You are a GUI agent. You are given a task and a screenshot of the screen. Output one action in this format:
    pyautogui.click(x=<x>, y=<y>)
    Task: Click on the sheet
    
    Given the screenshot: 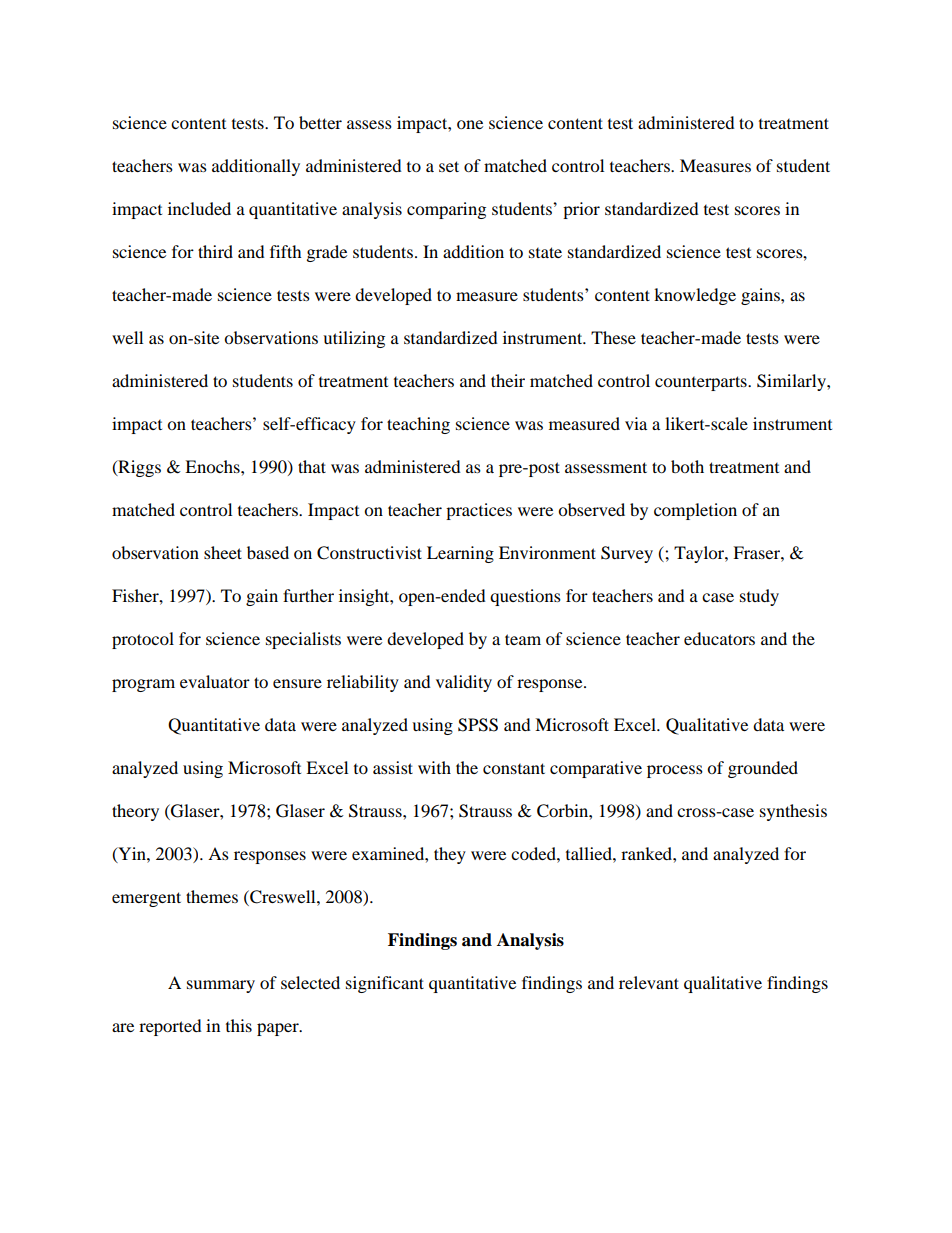 What is the action you would take?
    pyautogui.click(x=223, y=552)
